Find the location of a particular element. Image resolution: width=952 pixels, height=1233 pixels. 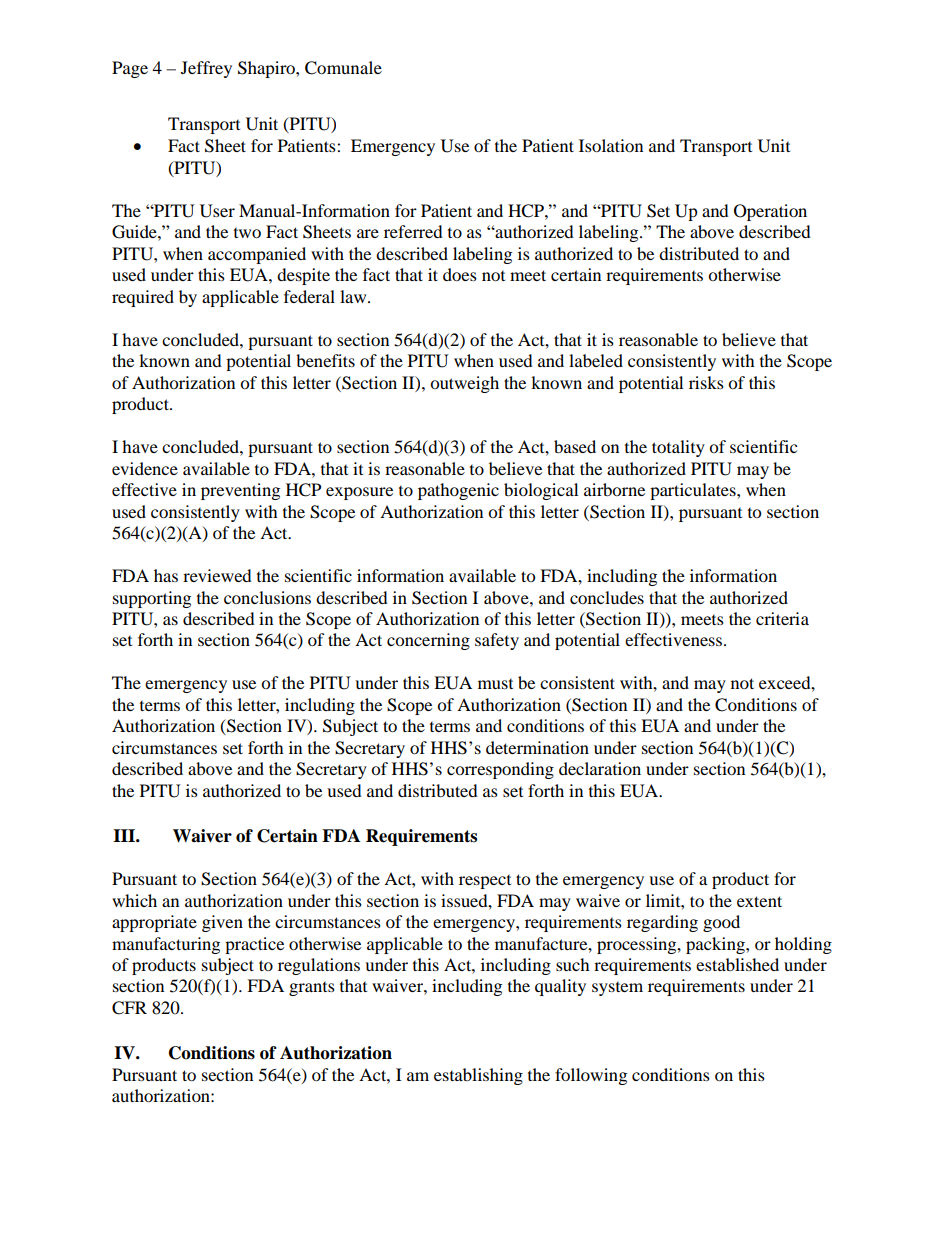

safety is located at coordinates (497, 641).
